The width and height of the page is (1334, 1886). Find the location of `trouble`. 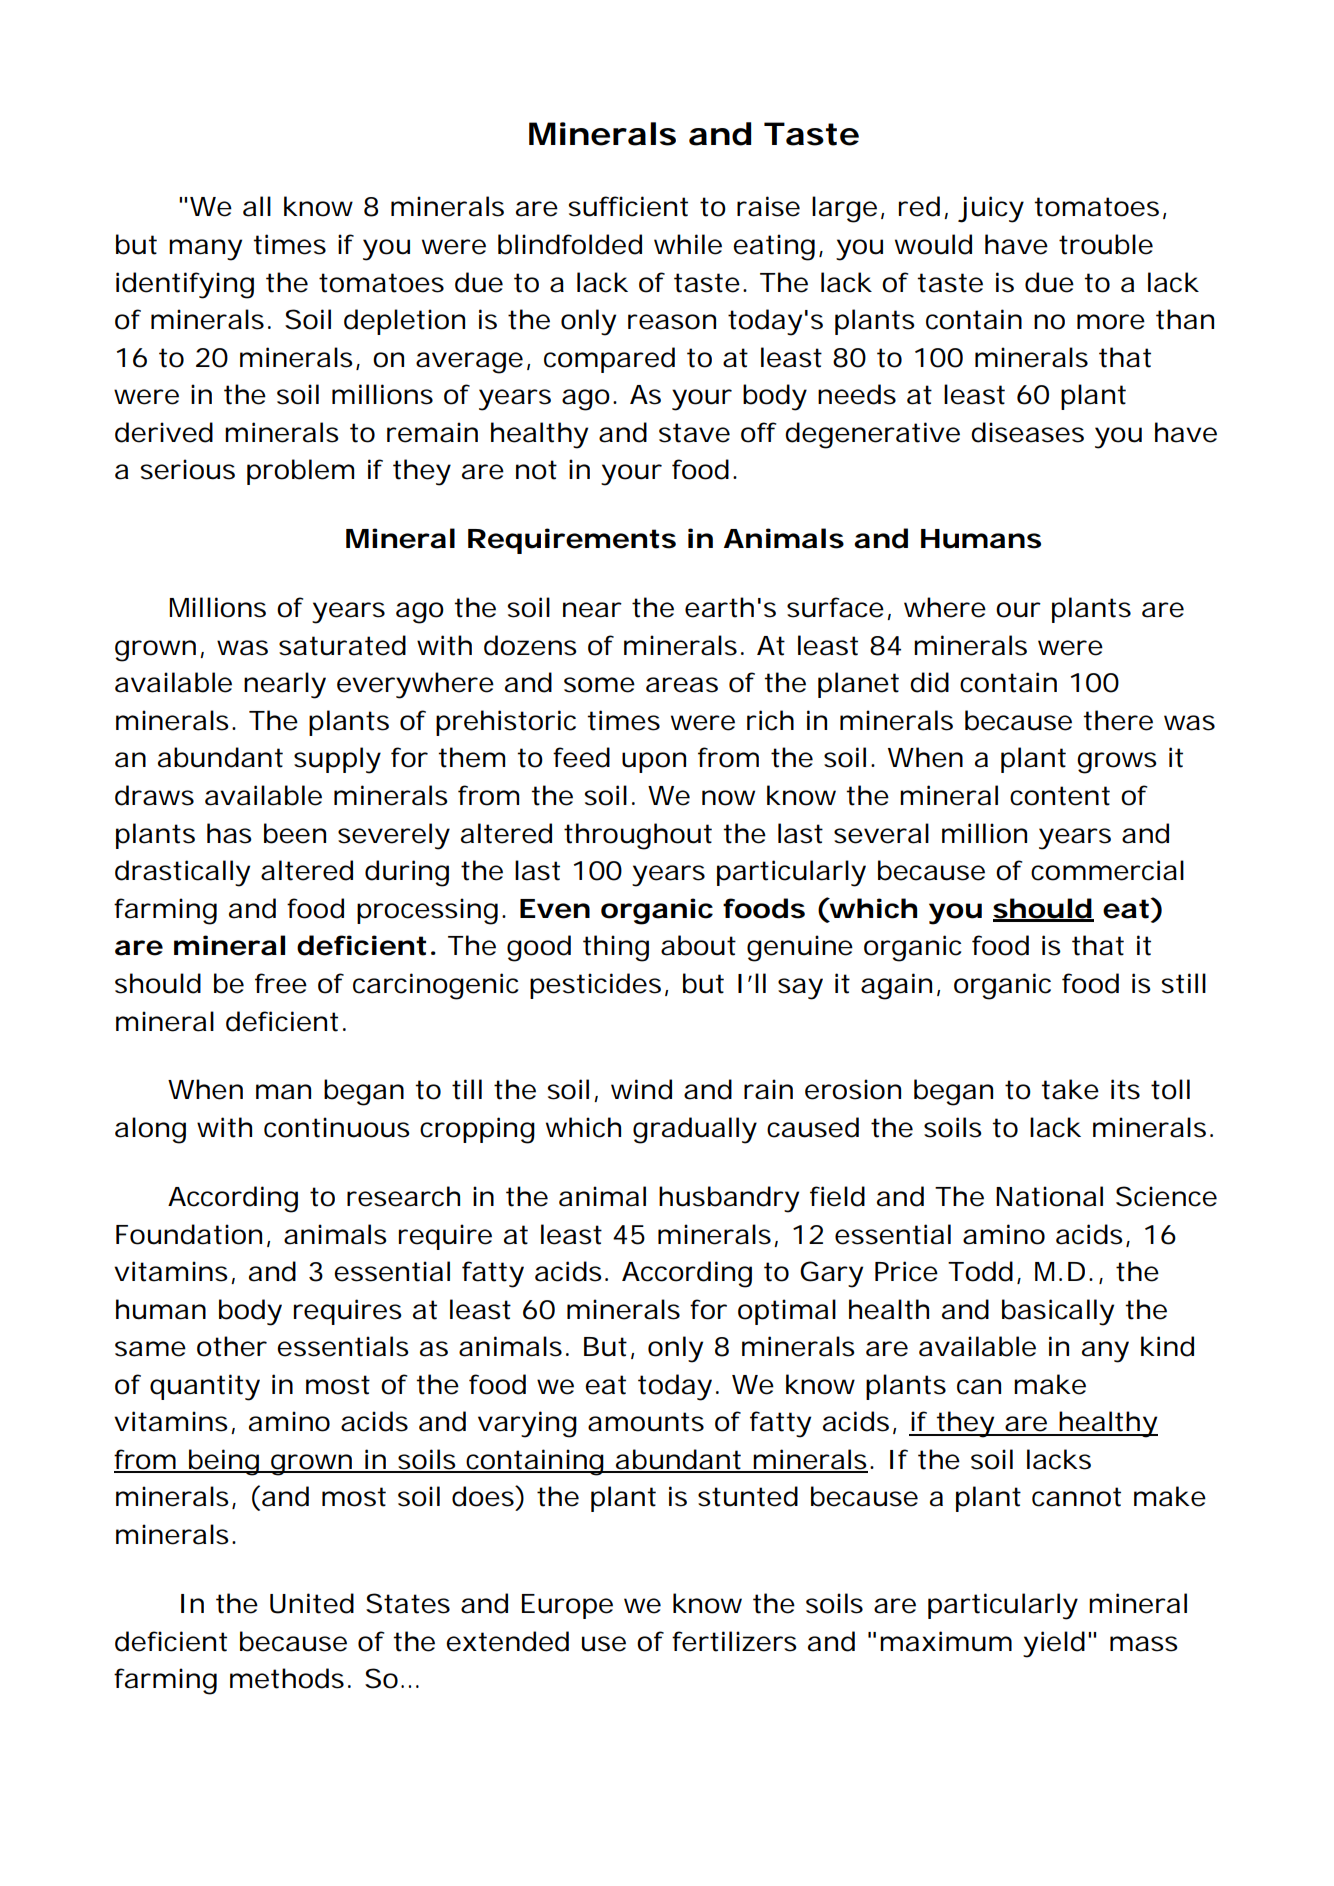

trouble is located at coordinates (1106, 244).
